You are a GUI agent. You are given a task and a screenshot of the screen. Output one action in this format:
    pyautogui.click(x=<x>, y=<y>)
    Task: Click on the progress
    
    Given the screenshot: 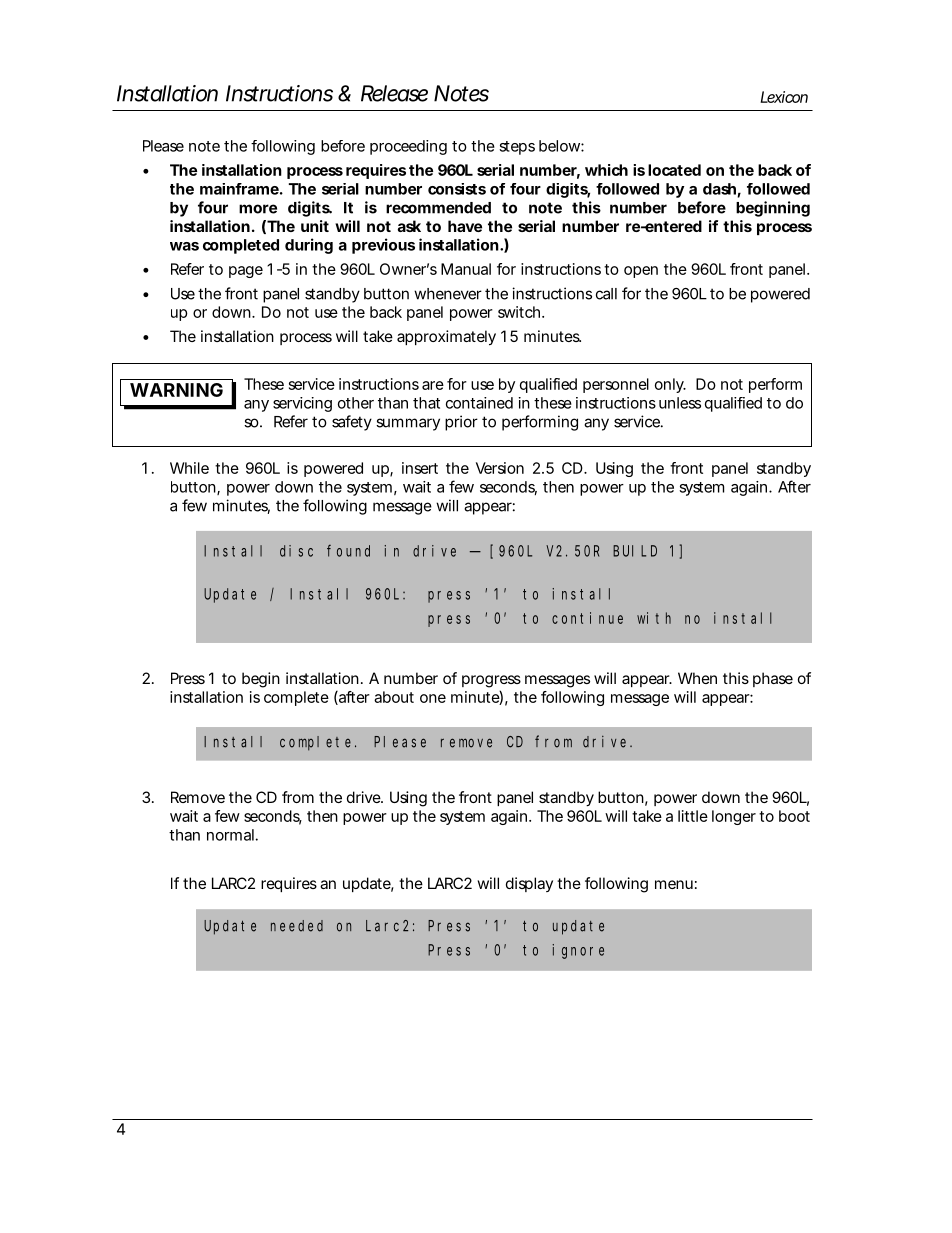 What is the action you would take?
    pyautogui.click(x=491, y=681)
